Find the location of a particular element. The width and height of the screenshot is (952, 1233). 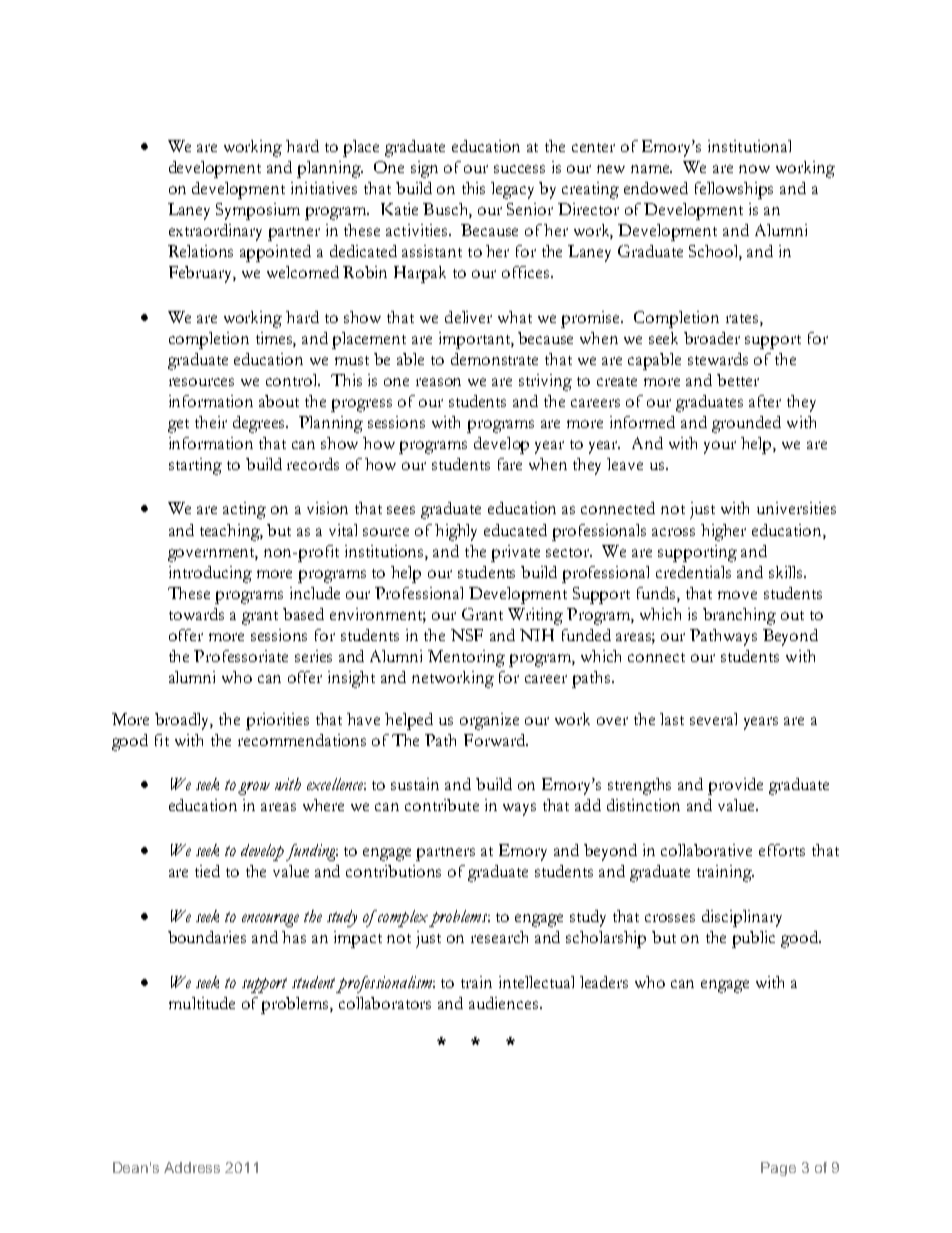

Address is located at coordinates (192, 1167).
